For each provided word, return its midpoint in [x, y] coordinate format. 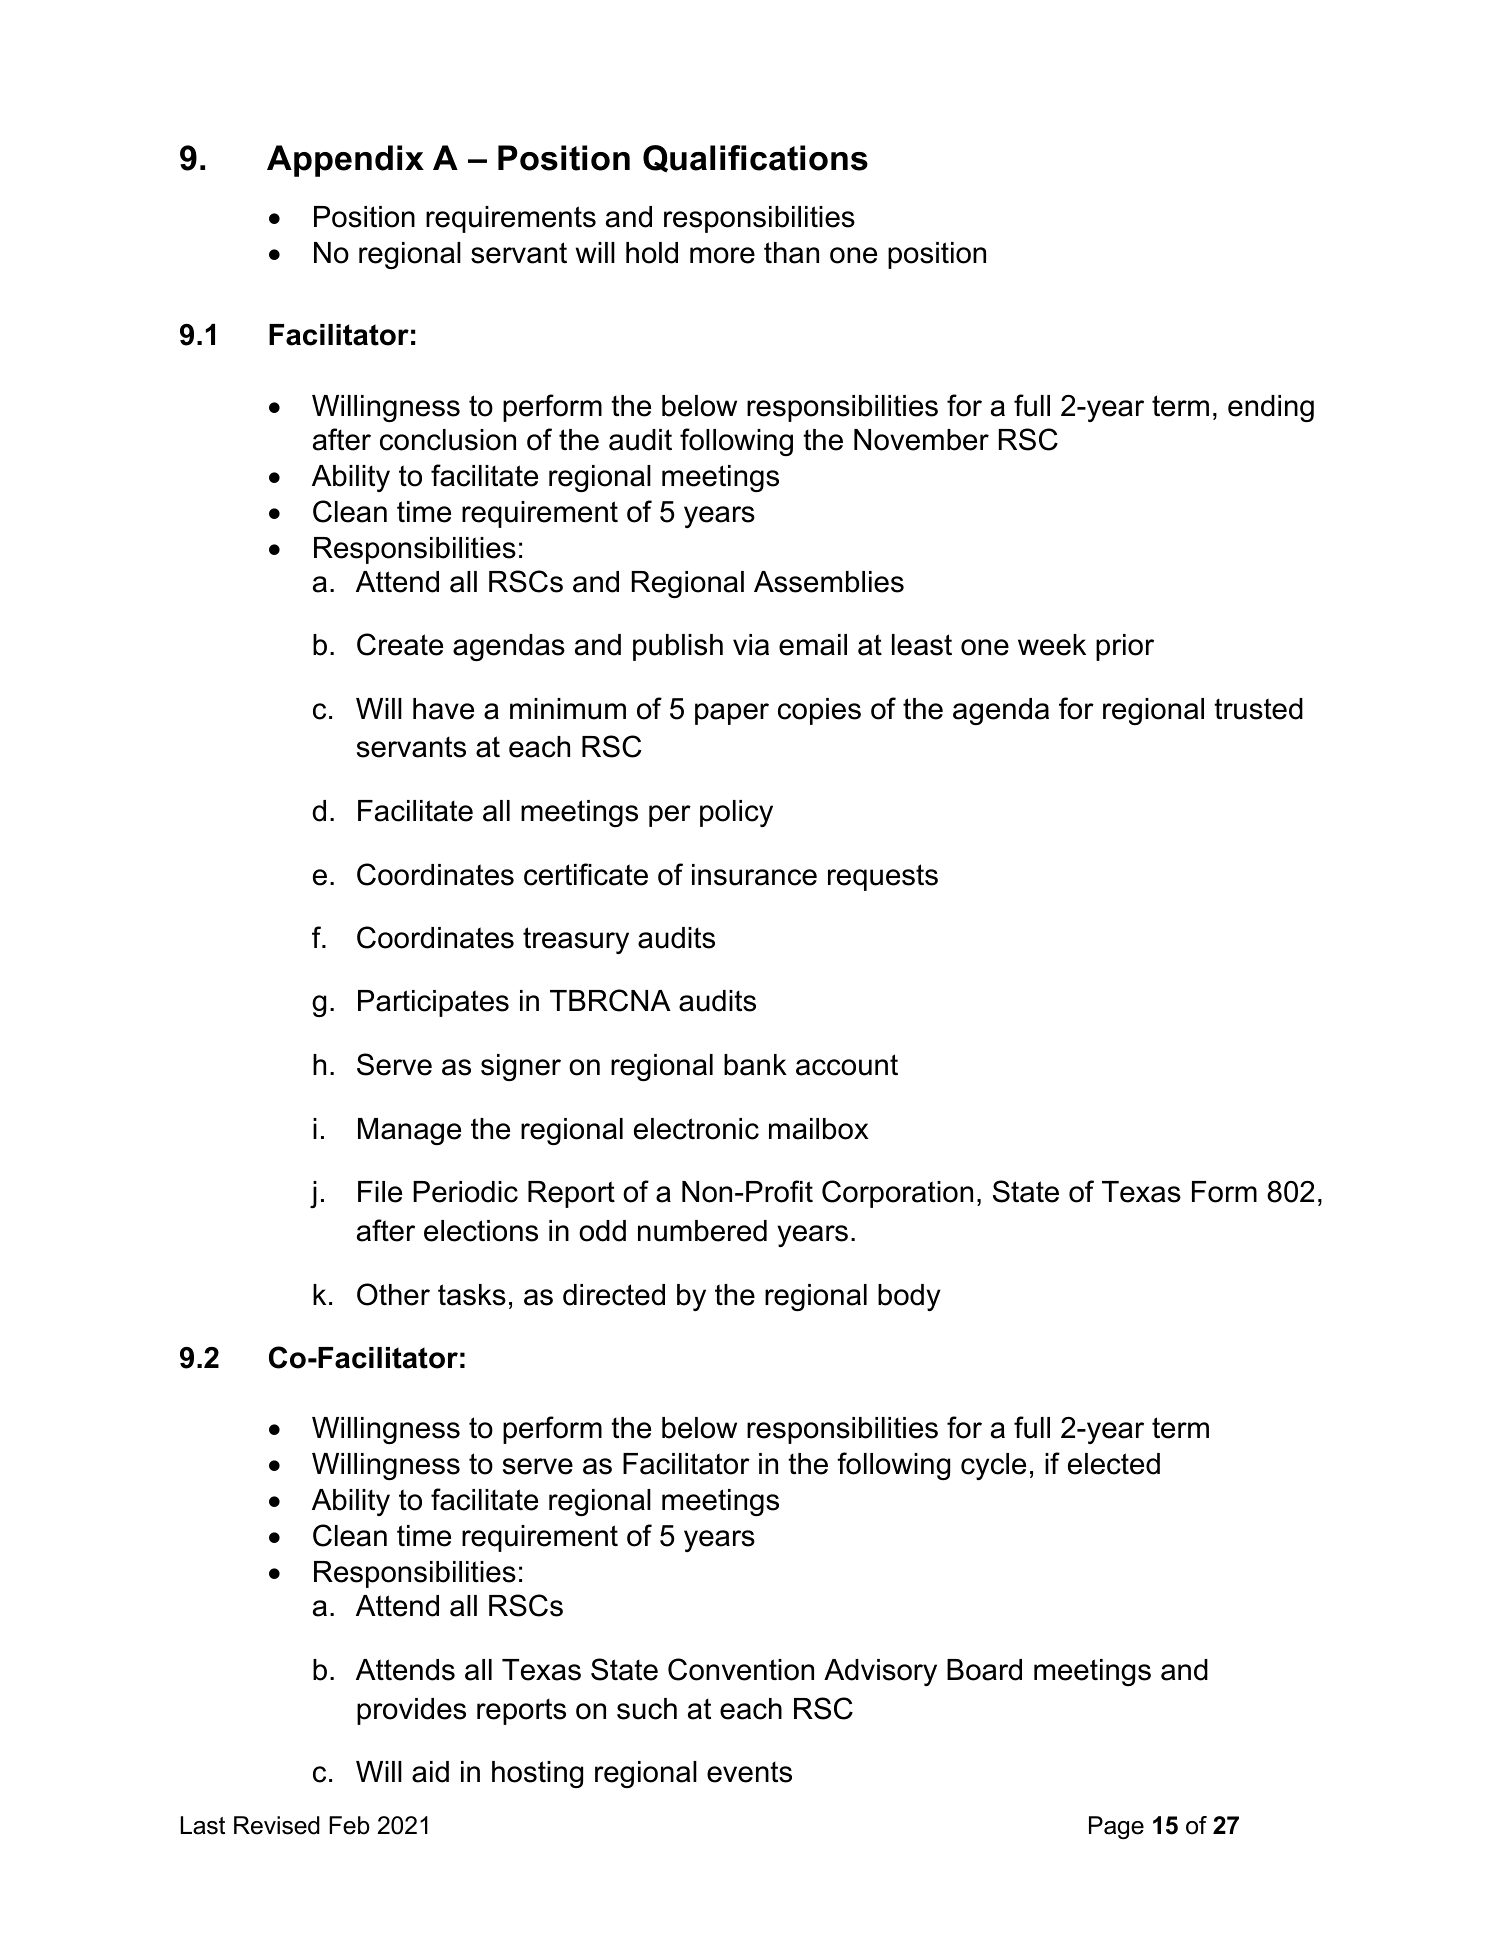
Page [1116, 1828]
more [722, 255]
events [749, 1772]
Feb [349, 1825]
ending [1271, 408]
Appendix [345, 161]
